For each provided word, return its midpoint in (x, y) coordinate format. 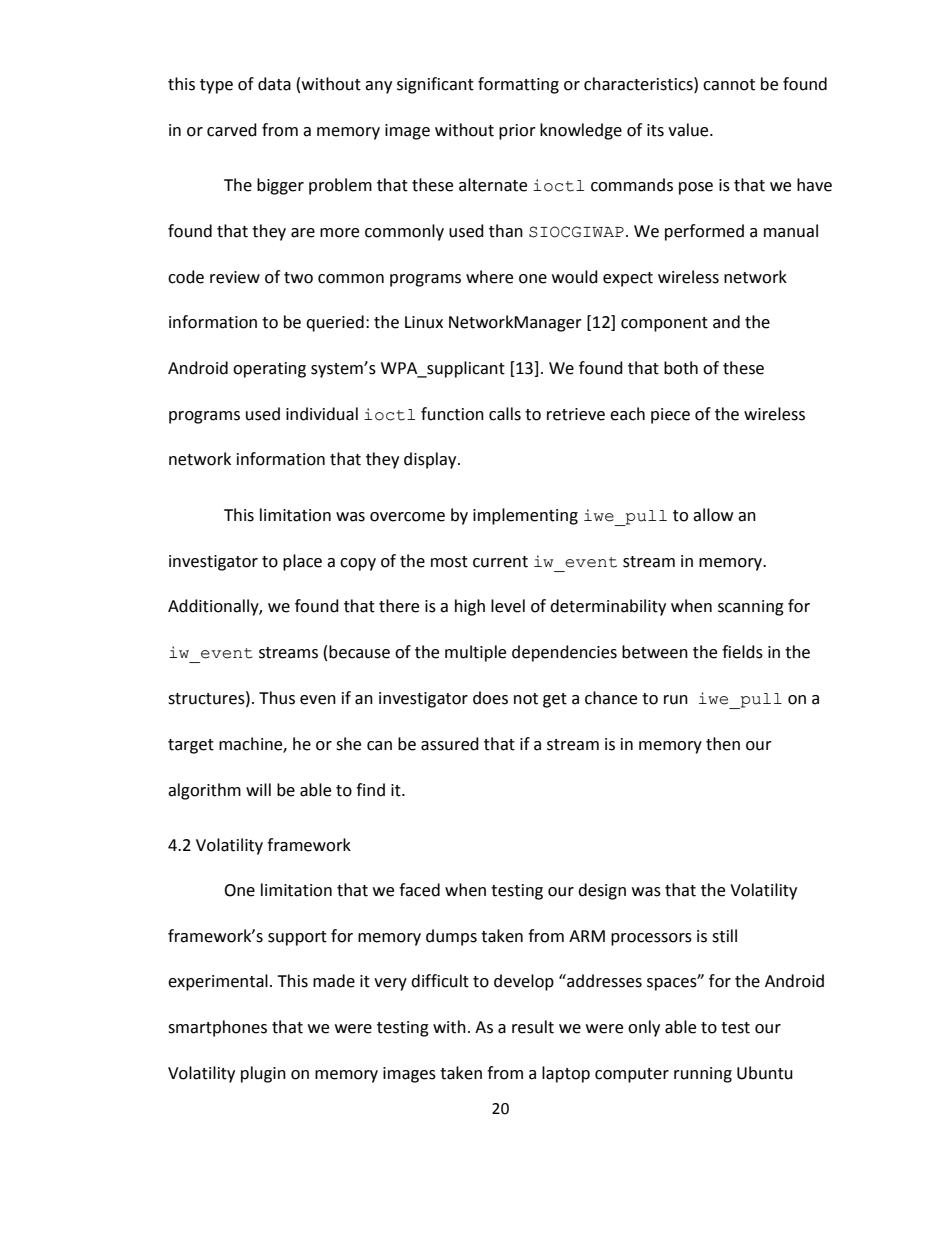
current (500, 562)
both (681, 368)
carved (232, 130)
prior (517, 132)
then (723, 744)
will (258, 789)
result (533, 1027)
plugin (263, 1074)
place (302, 562)
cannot (729, 85)
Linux (424, 322)
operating (269, 370)
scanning (751, 608)
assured (450, 744)
